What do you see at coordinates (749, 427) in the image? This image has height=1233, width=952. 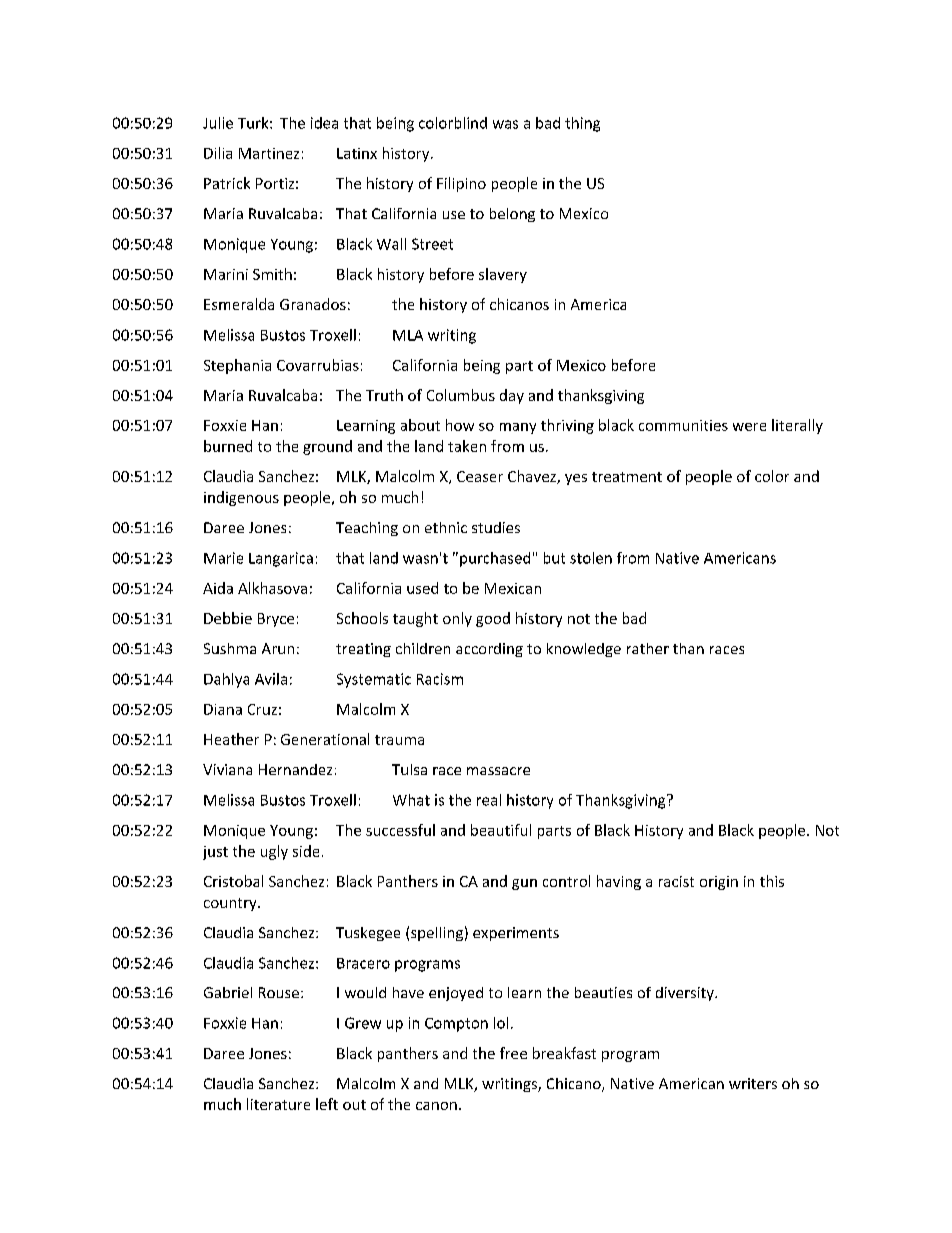 I see `were` at bounding box center [749, 427].
